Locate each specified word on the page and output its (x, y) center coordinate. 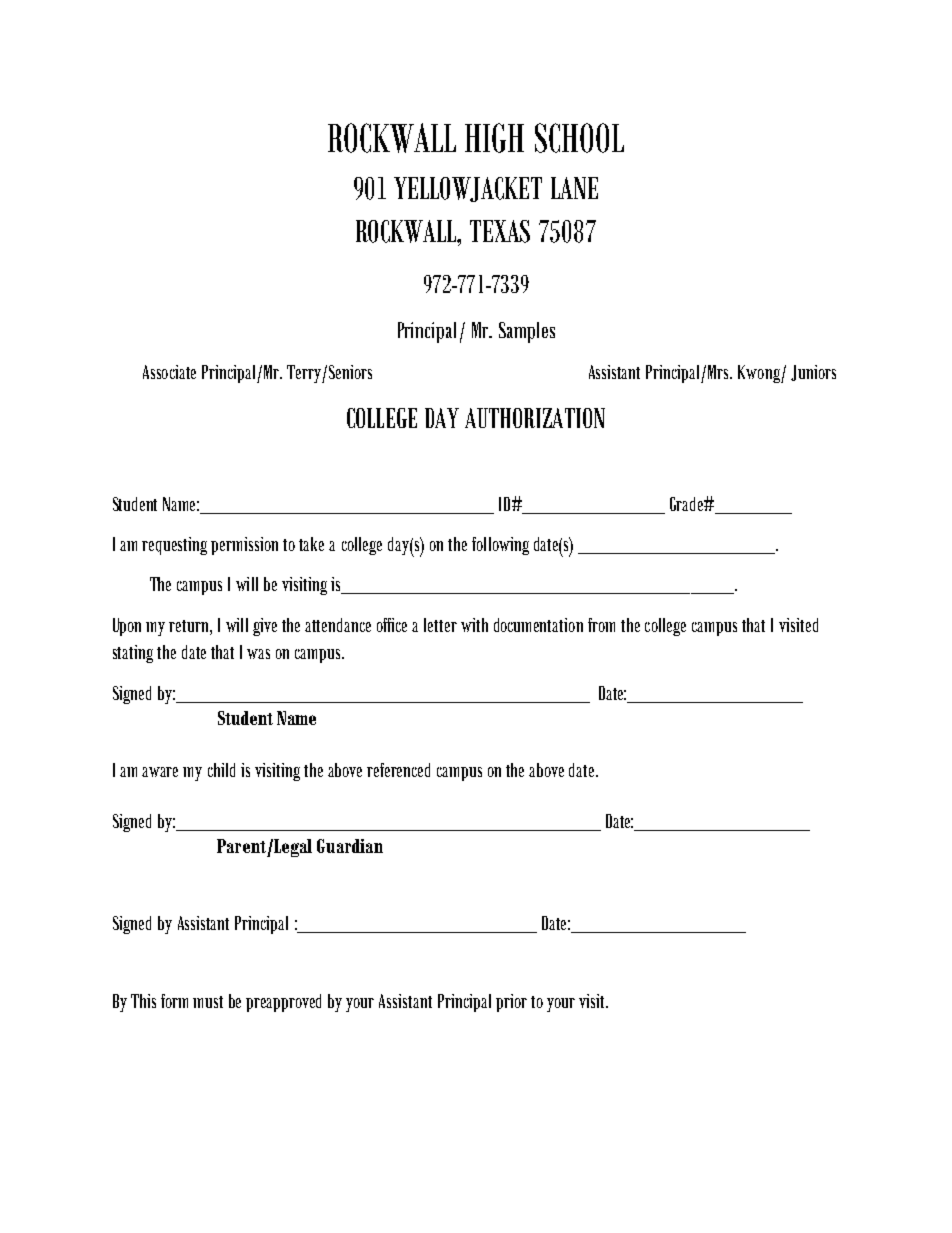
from (601, 625)
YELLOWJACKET (468, 189)
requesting (174, 546)
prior (511, 1003)
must (208, 1002)
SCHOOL (579, 138)
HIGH (494, 138)
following (500, 546)
